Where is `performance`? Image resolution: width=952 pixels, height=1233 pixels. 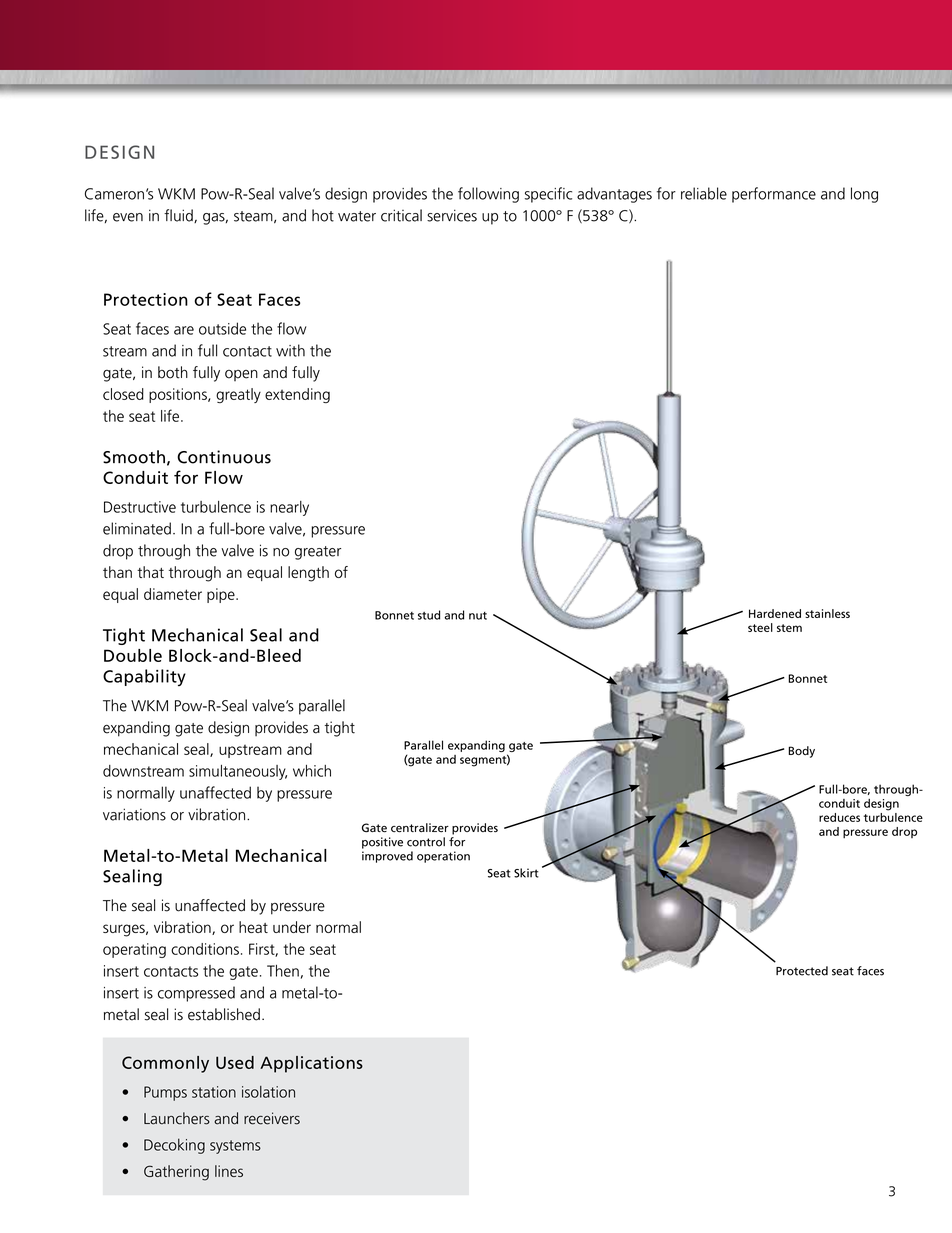
performance is located at coordinates (774, 195).
